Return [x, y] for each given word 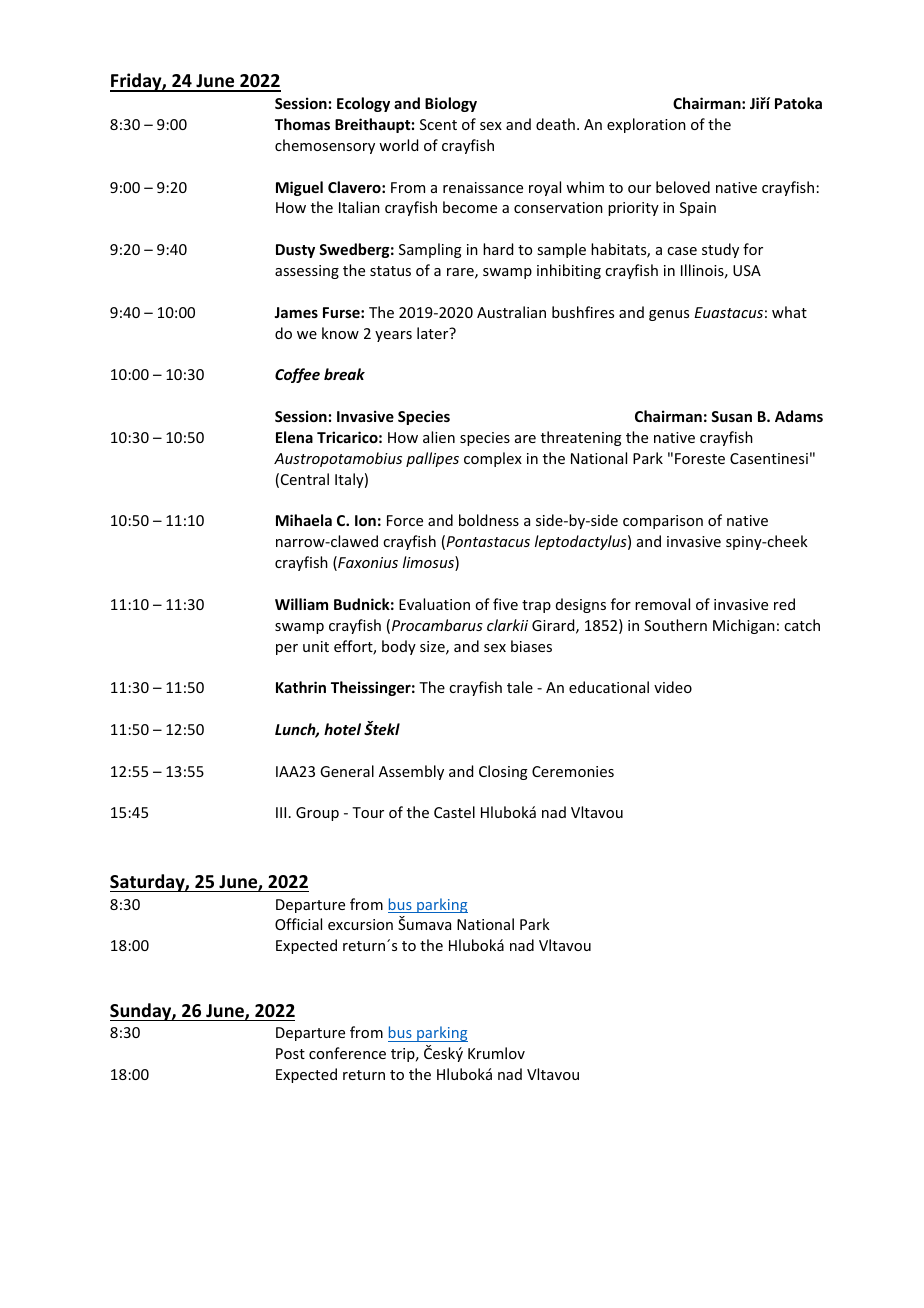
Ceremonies [573, 771]
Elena [294, 437]
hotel [342, 729]
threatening [581, 438]
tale [520, 687]
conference [347, 1053]
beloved [683, 187]
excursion [360, 924]
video [673, 687]
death [555, 124]
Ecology [363, 104]
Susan [731, 416]
